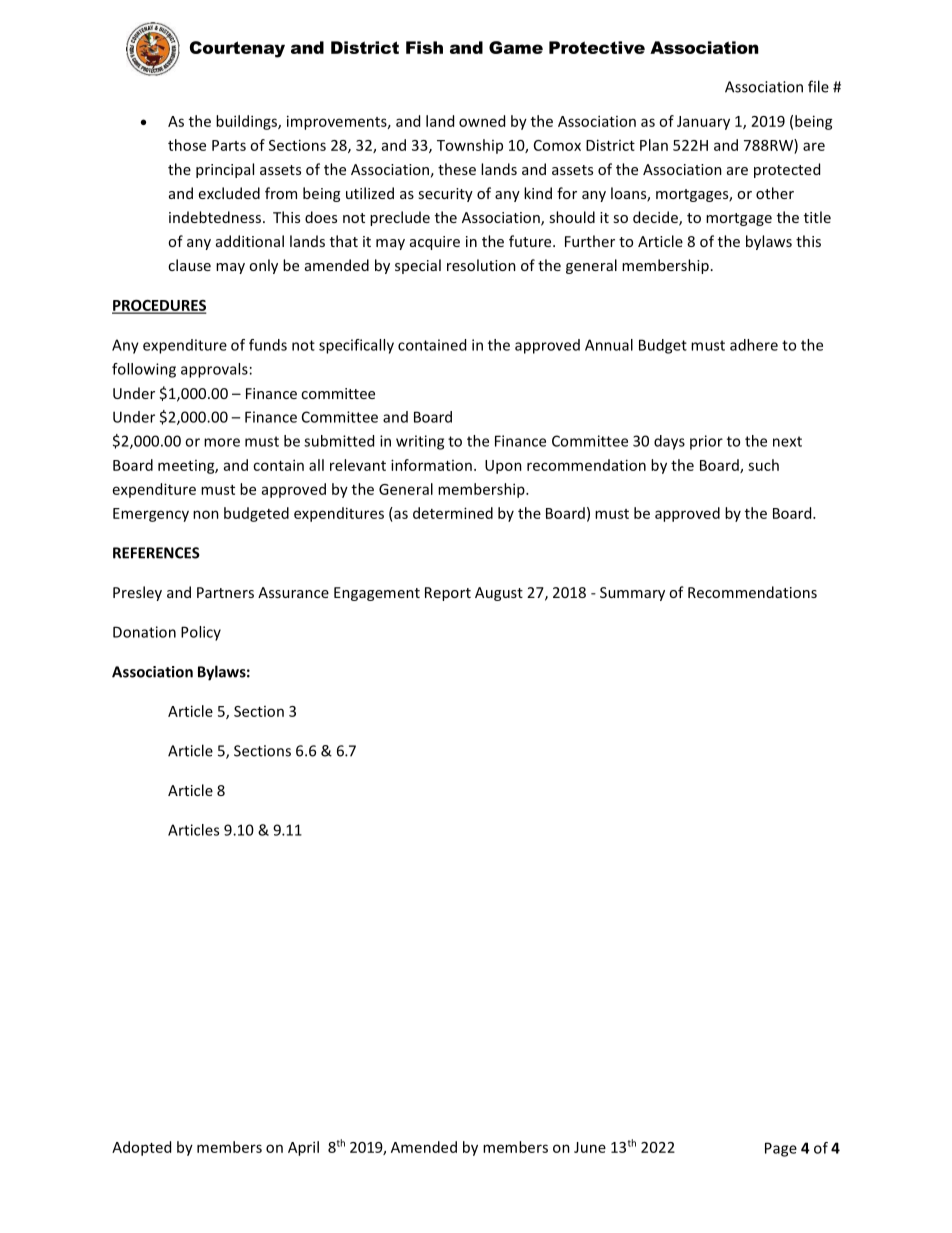 Image resolution: width=952 pixels, height=1233 pixels. What do you see at coordinates (481, 265) in the document?
I see `resolution` at bounding box center [481, 265].
